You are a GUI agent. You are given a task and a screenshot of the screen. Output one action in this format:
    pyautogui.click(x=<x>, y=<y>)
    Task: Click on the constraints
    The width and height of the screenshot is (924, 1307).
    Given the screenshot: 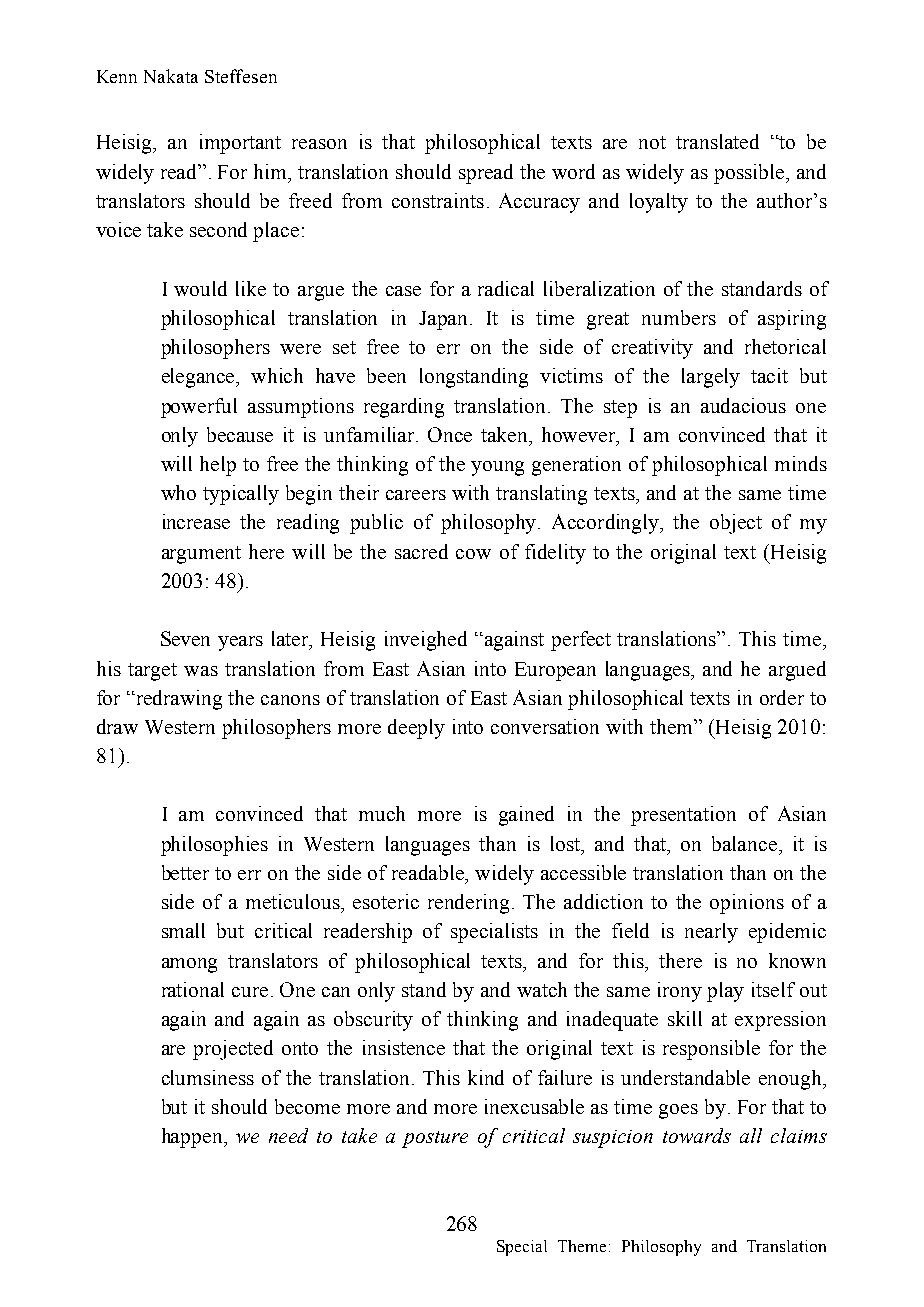 What is the action you would take?
    pyautogui.click(x=438, y=200)
